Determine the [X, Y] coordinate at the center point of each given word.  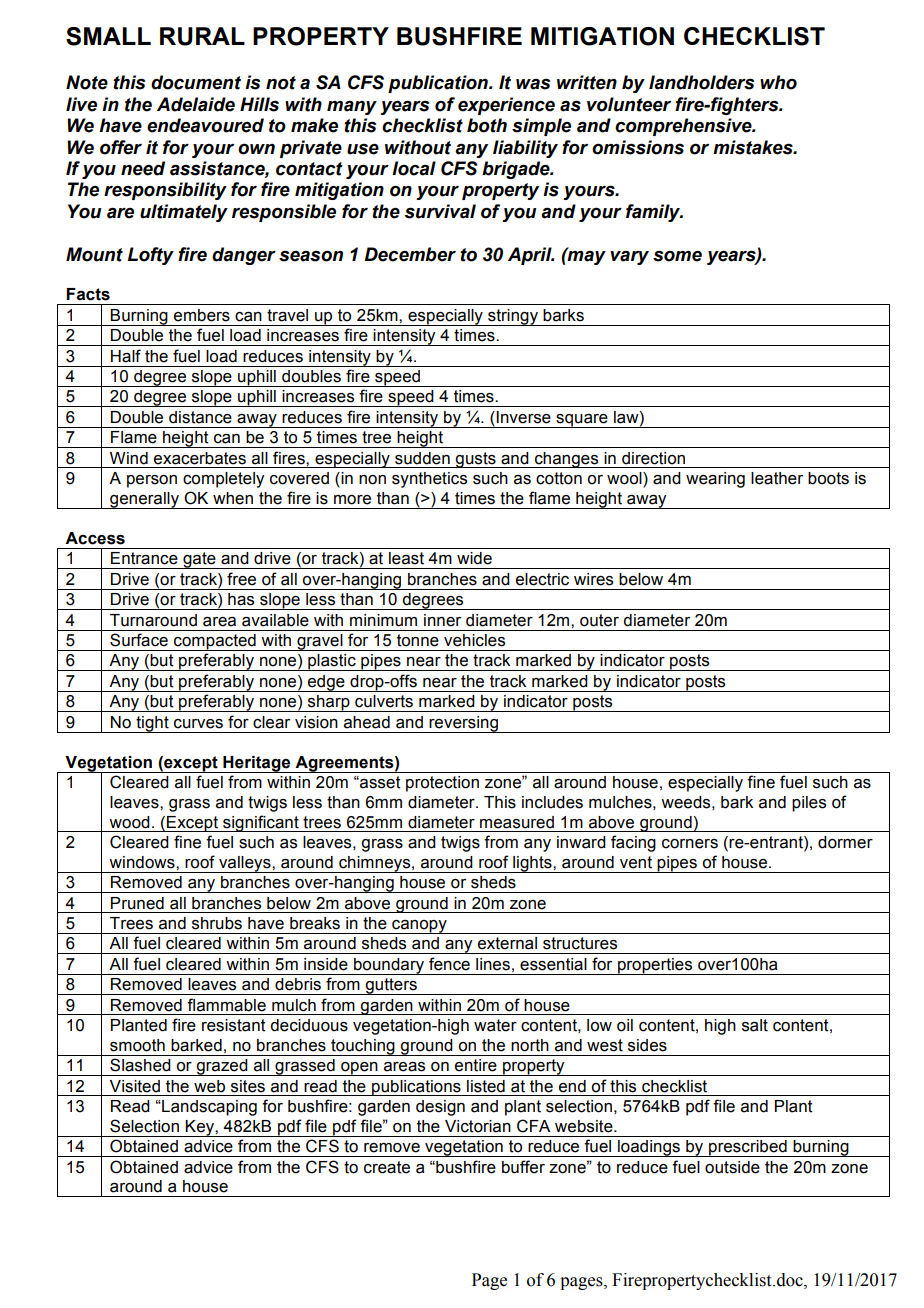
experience [506, 106]
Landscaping [208, 1108]
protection [442, 784]
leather [777, 478]
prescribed [748, 1148]
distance [200, 417]
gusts [476, 460]
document [196, 82]
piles [809, 804]
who [778, 82]
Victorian [478, 1126]
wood [129, 822]
